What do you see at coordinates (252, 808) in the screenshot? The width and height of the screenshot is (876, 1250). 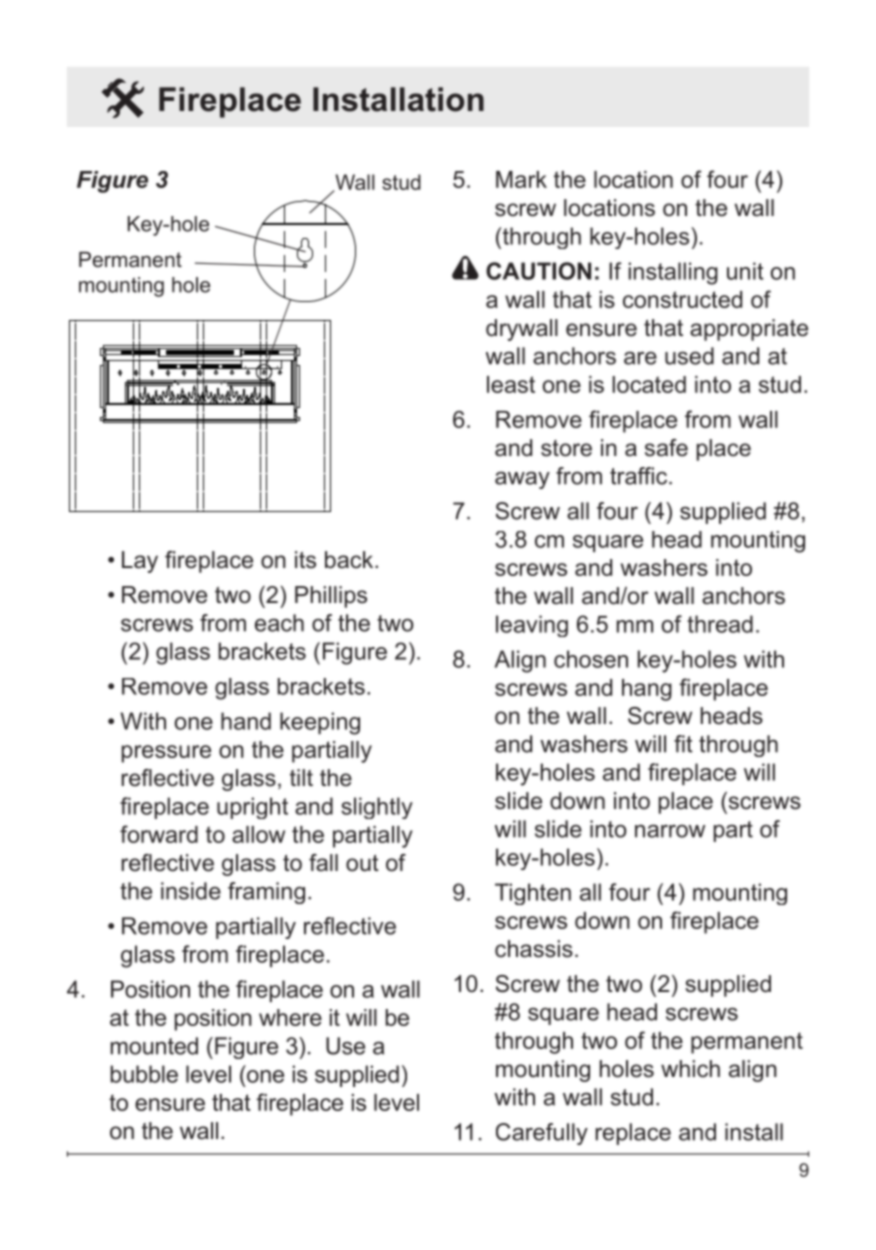 I see `upright` at bounding box center [252, 808].
